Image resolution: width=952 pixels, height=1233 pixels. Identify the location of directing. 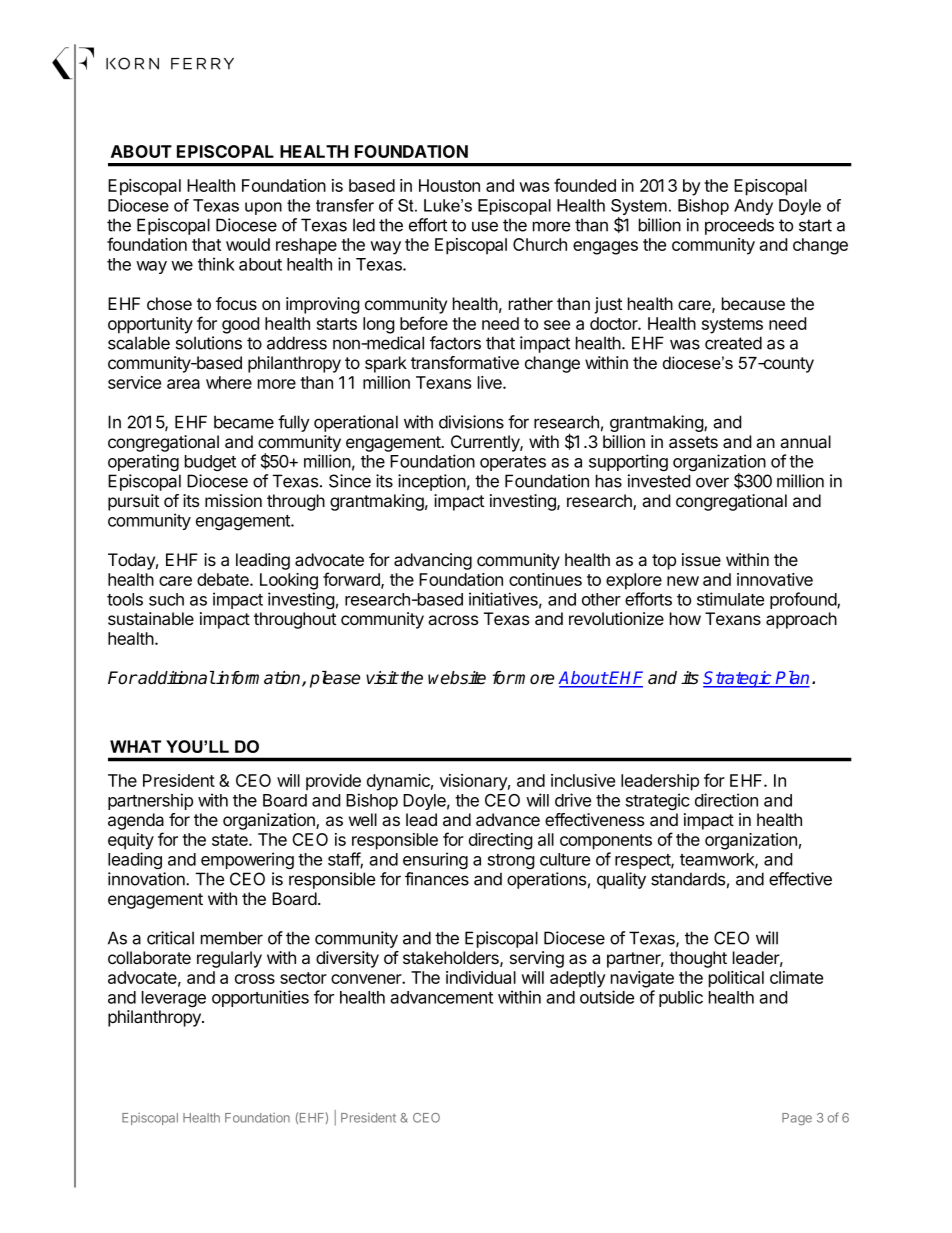
(501, 841).
